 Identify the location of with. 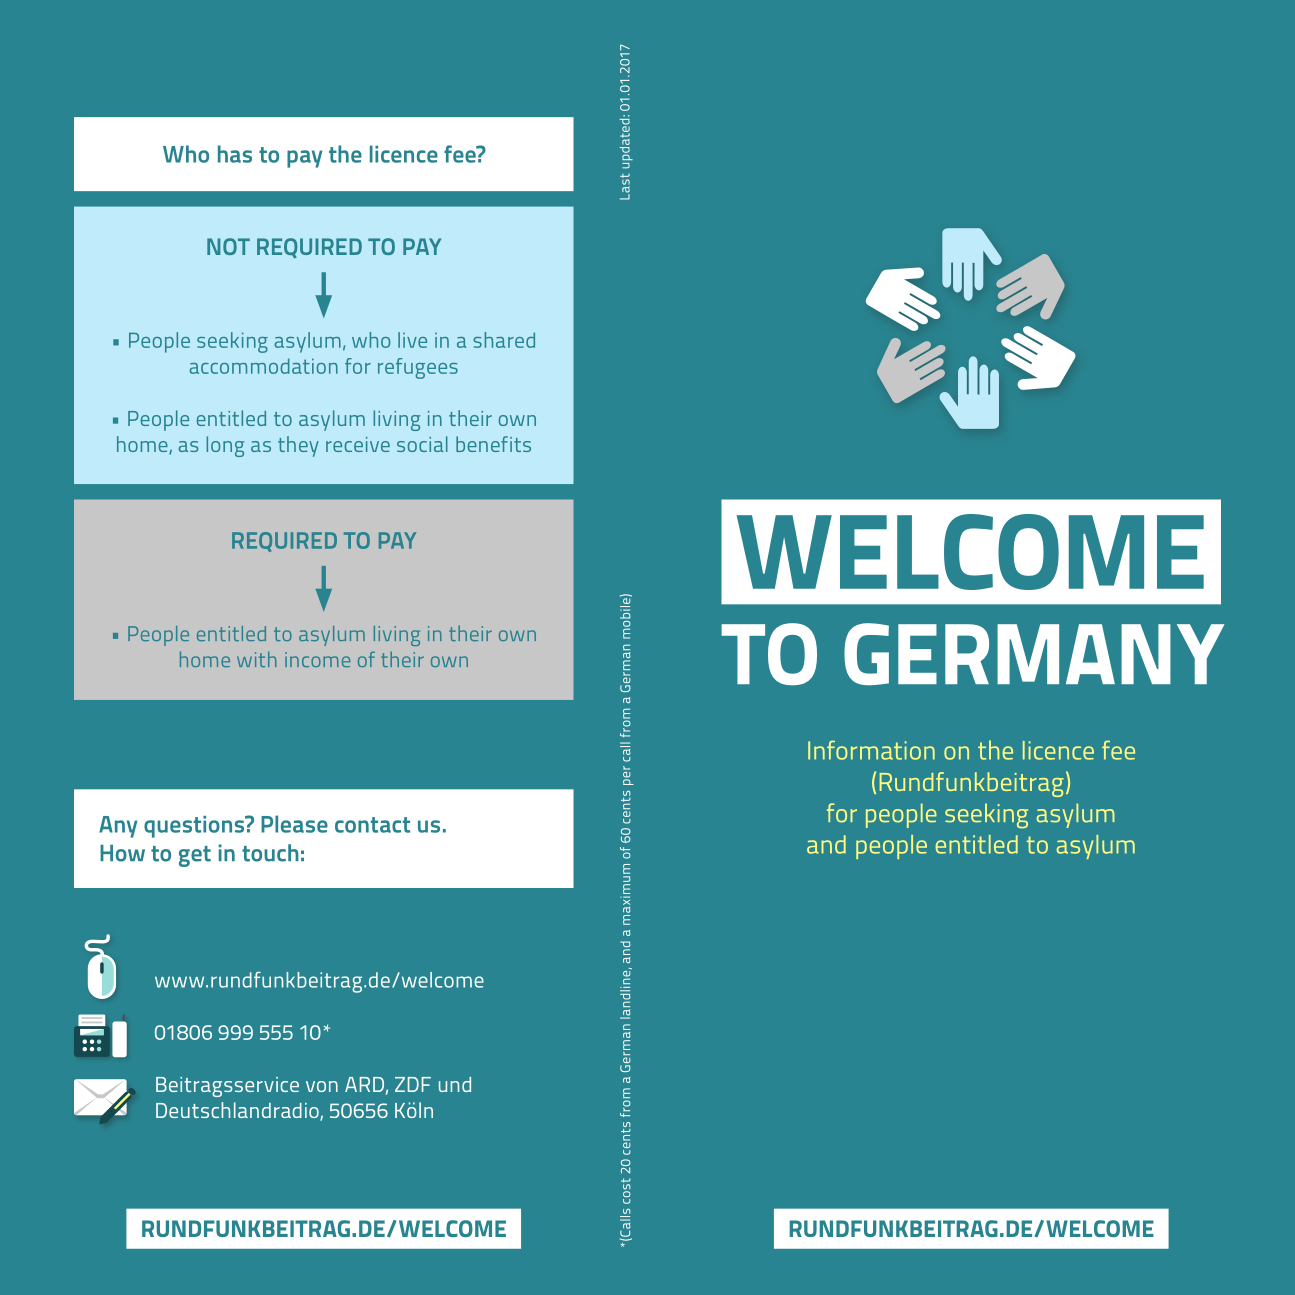
(257, 659).
